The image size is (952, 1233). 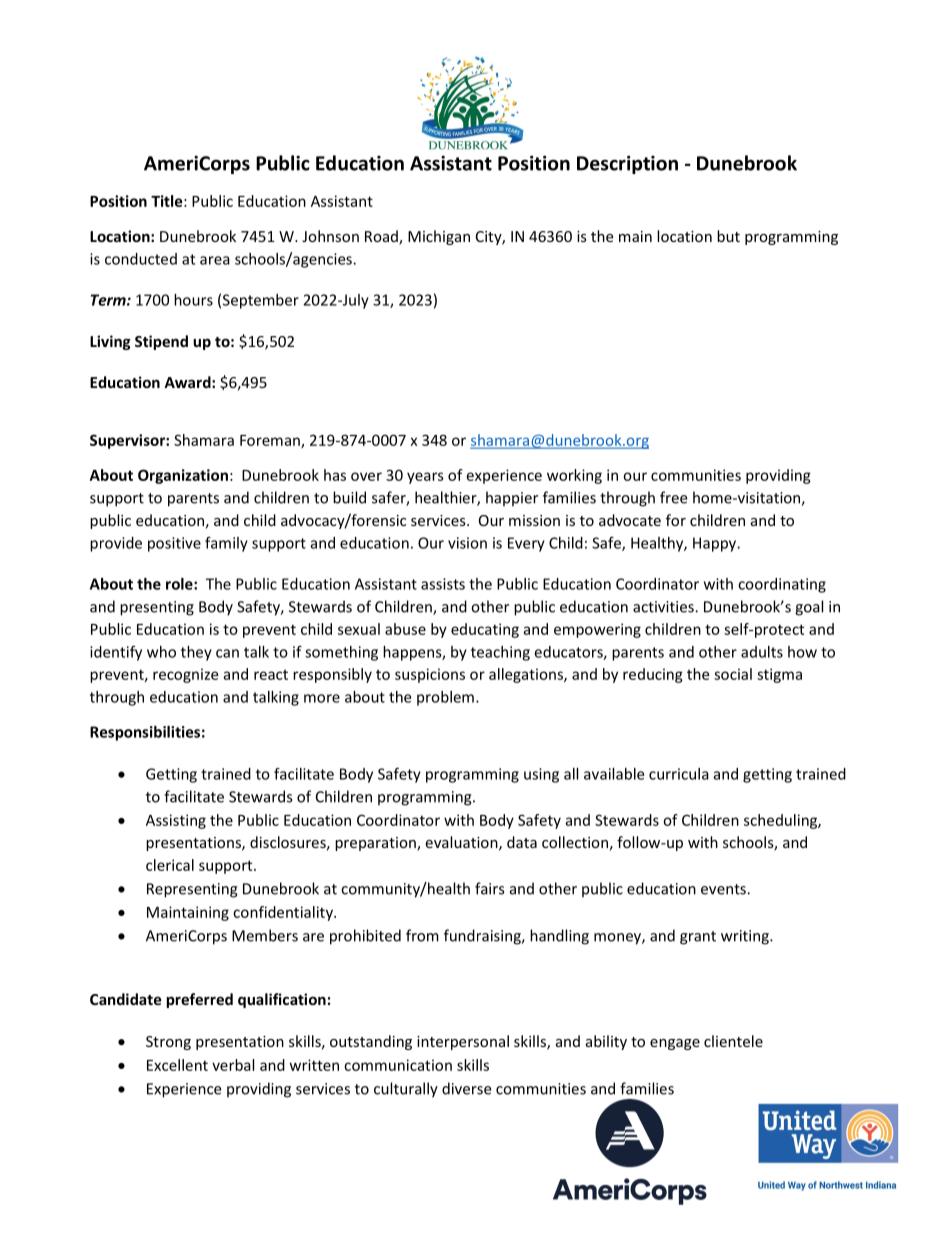 I want to click on interpersonal, so click(x=463, y=1042).
